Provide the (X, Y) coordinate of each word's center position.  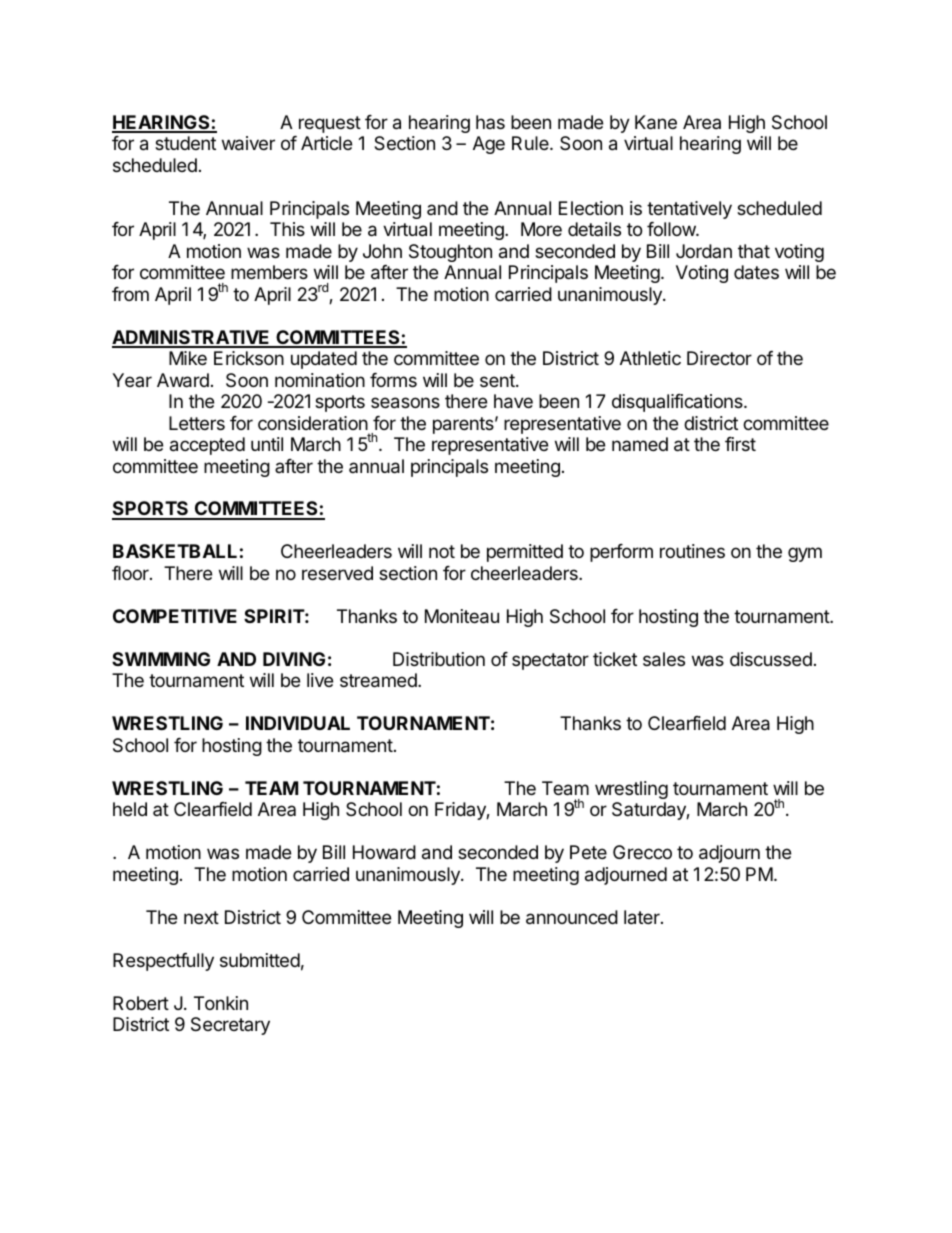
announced (572, 917)
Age (489, 145)
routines (692, 551)
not (442, 551)
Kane (656, 122)
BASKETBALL (175, 551)
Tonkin (221, 1003)
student (185, 143)
